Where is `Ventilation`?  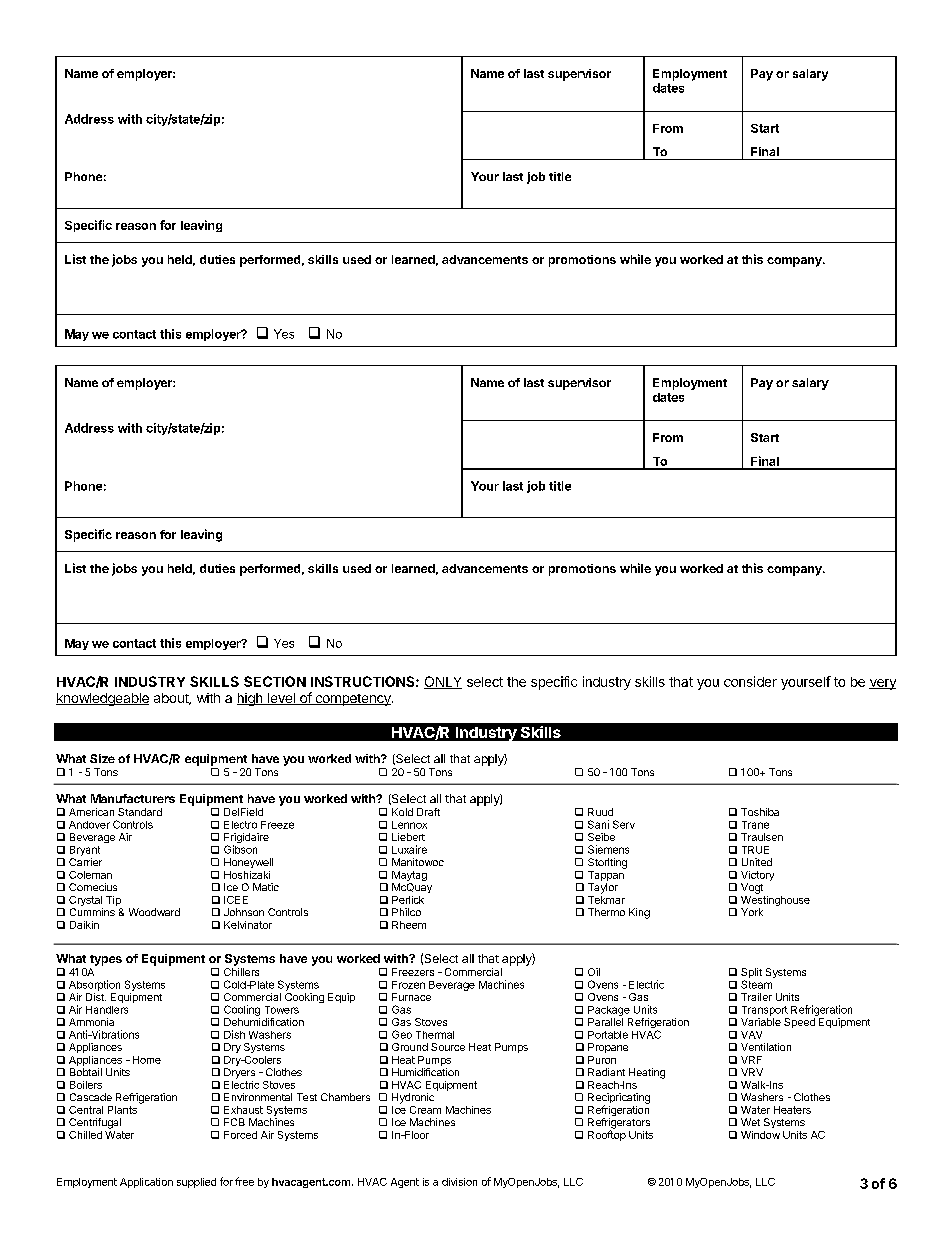 Ventilation is located at coordinates (766, 1047).
